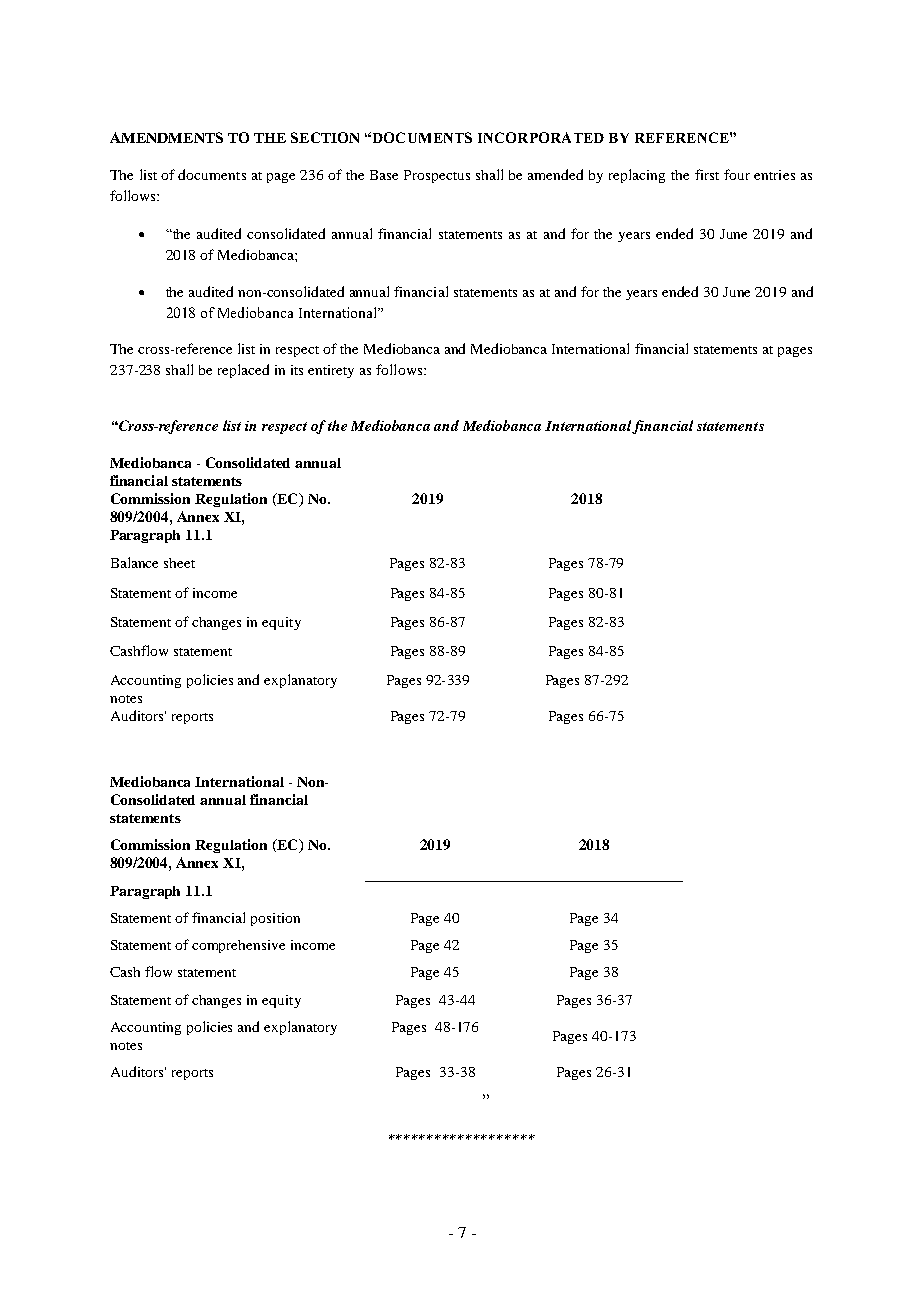 The width and height of the page is (924, 1308). I want to click on position, so click(275, 919).
